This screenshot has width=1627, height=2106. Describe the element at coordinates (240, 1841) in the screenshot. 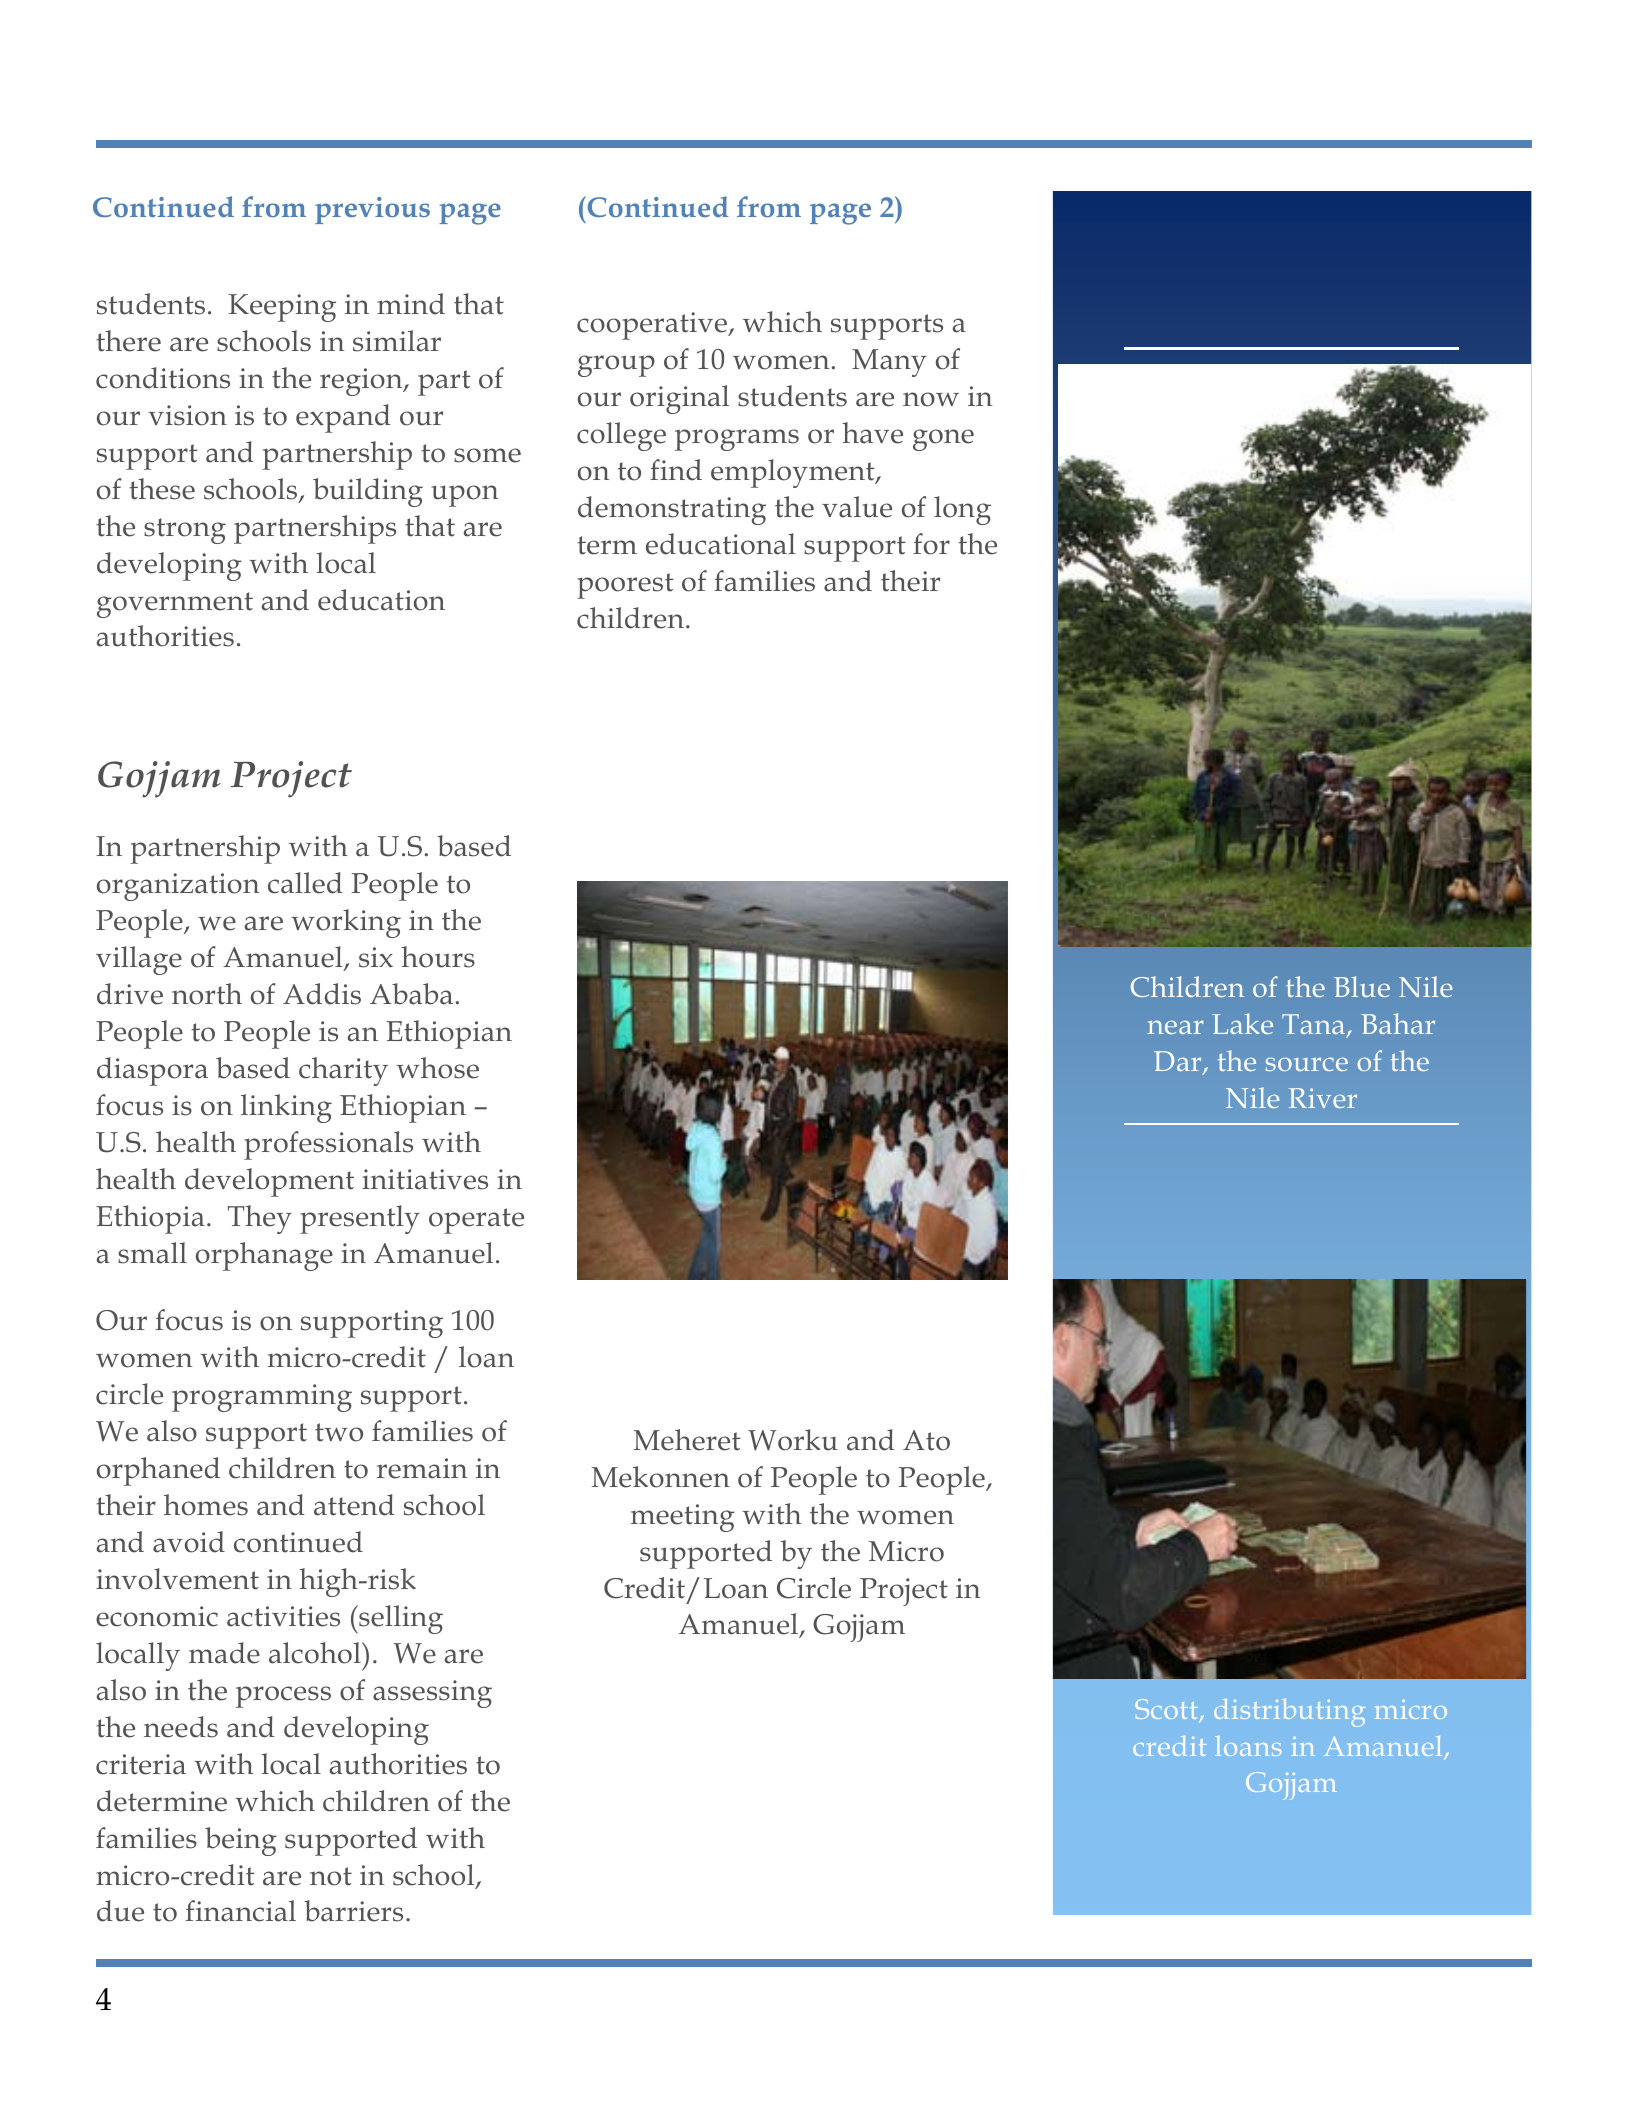

I see `being` at that location.
